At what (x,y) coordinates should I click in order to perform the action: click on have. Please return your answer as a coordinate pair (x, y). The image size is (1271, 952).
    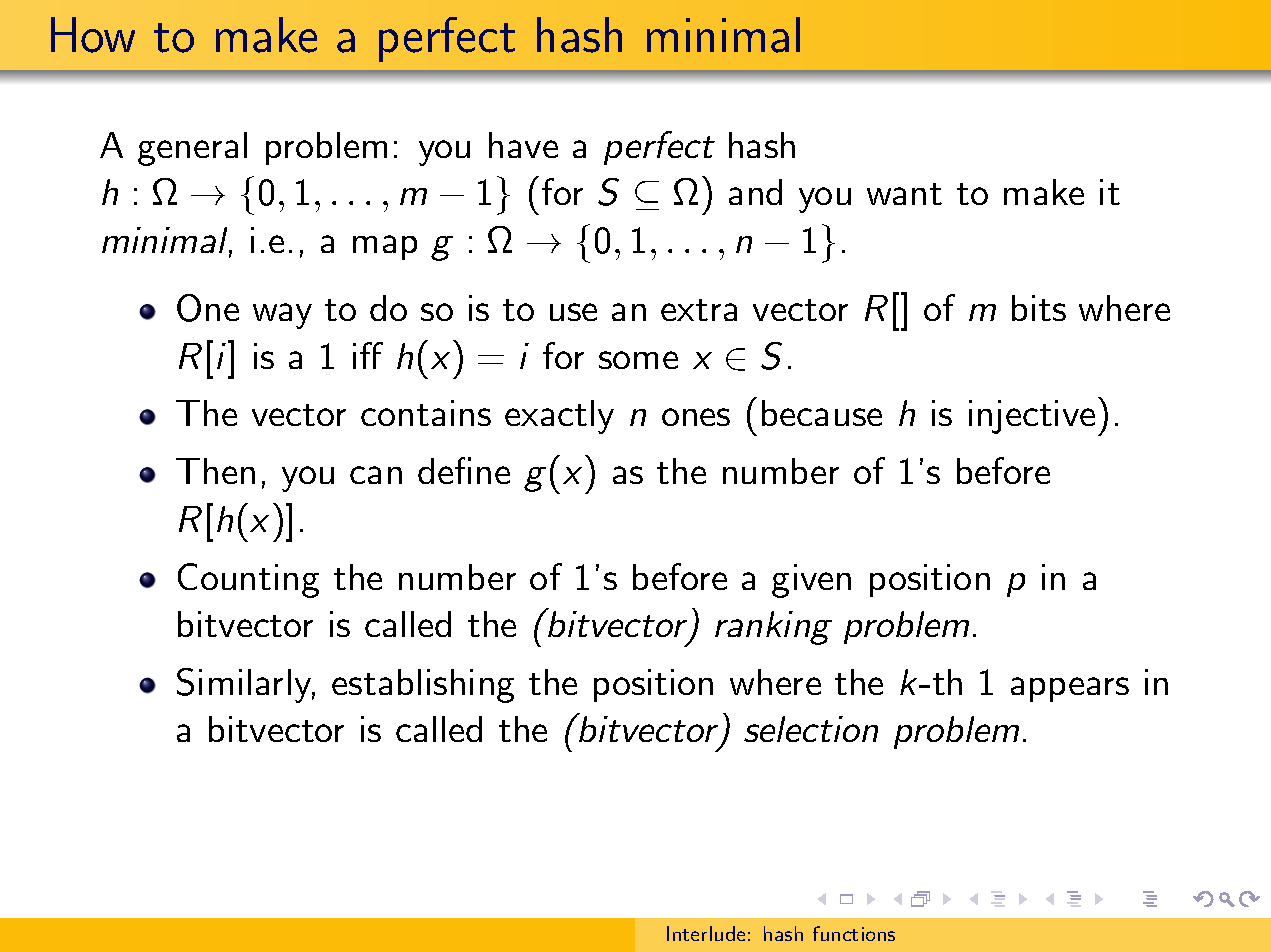
    Looking at the image, I should click on (523, 145).
